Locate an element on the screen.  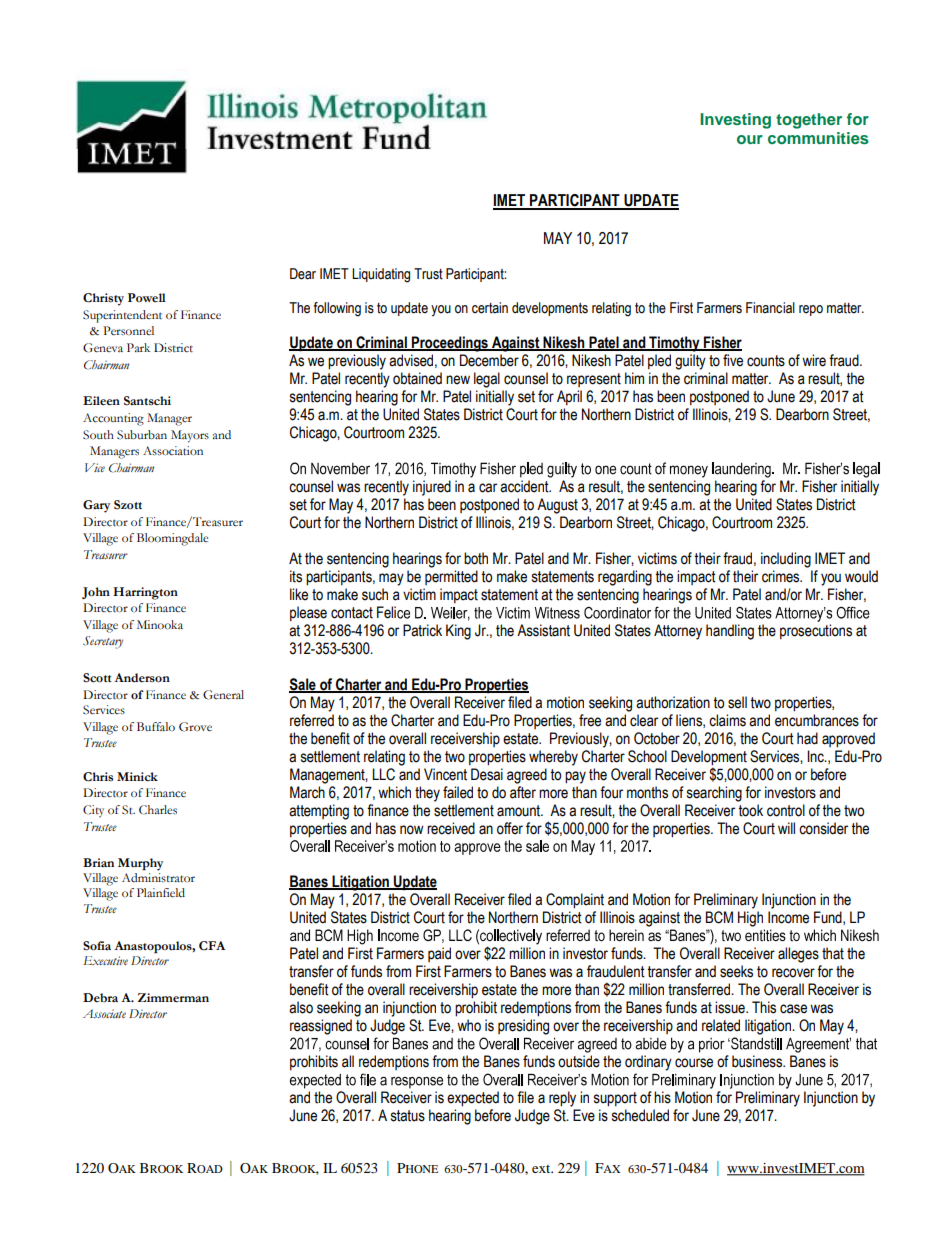
Zimmerman is located at coordinates (173, 998).
